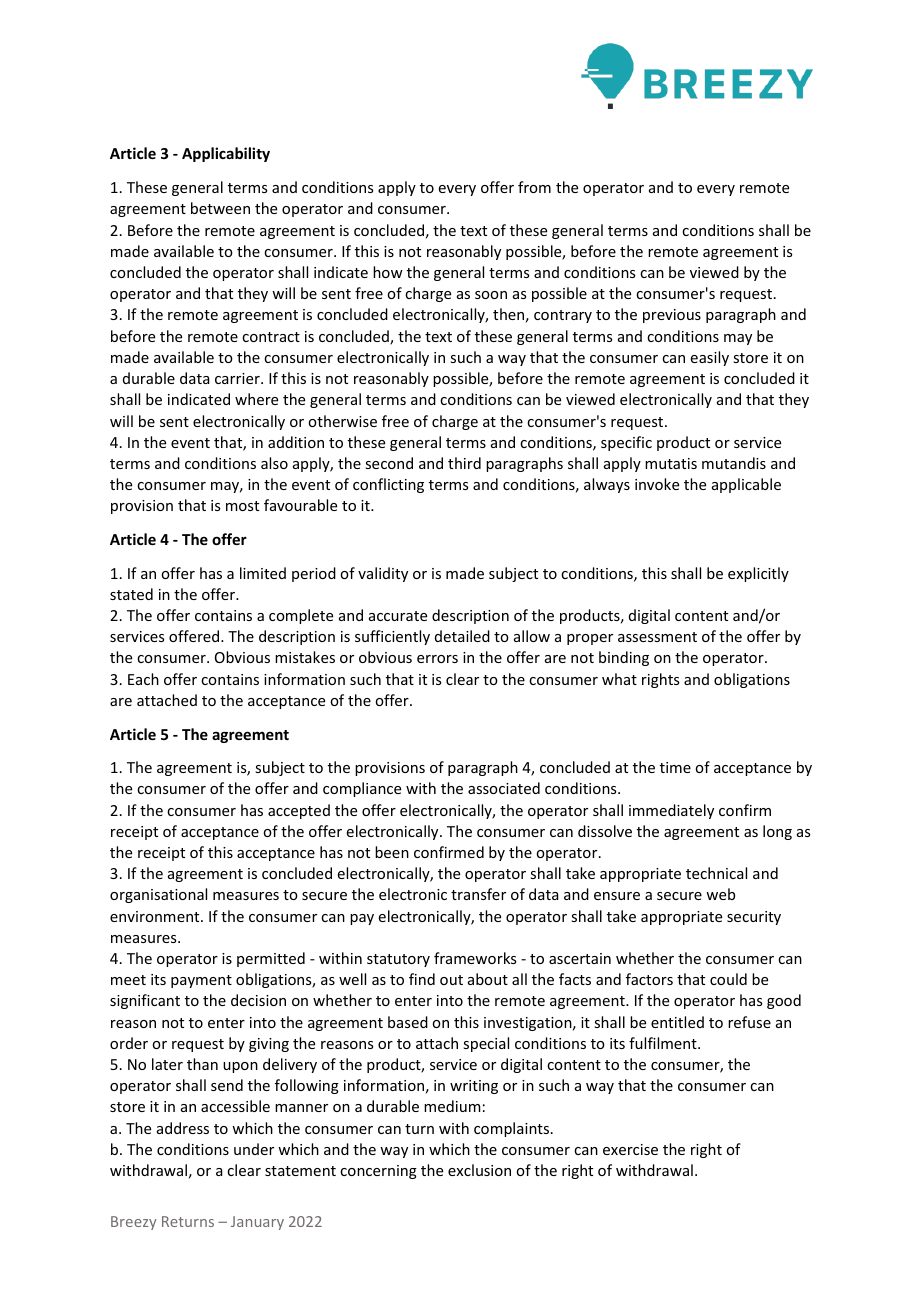  I want to click on payment, so click(201, 981).
